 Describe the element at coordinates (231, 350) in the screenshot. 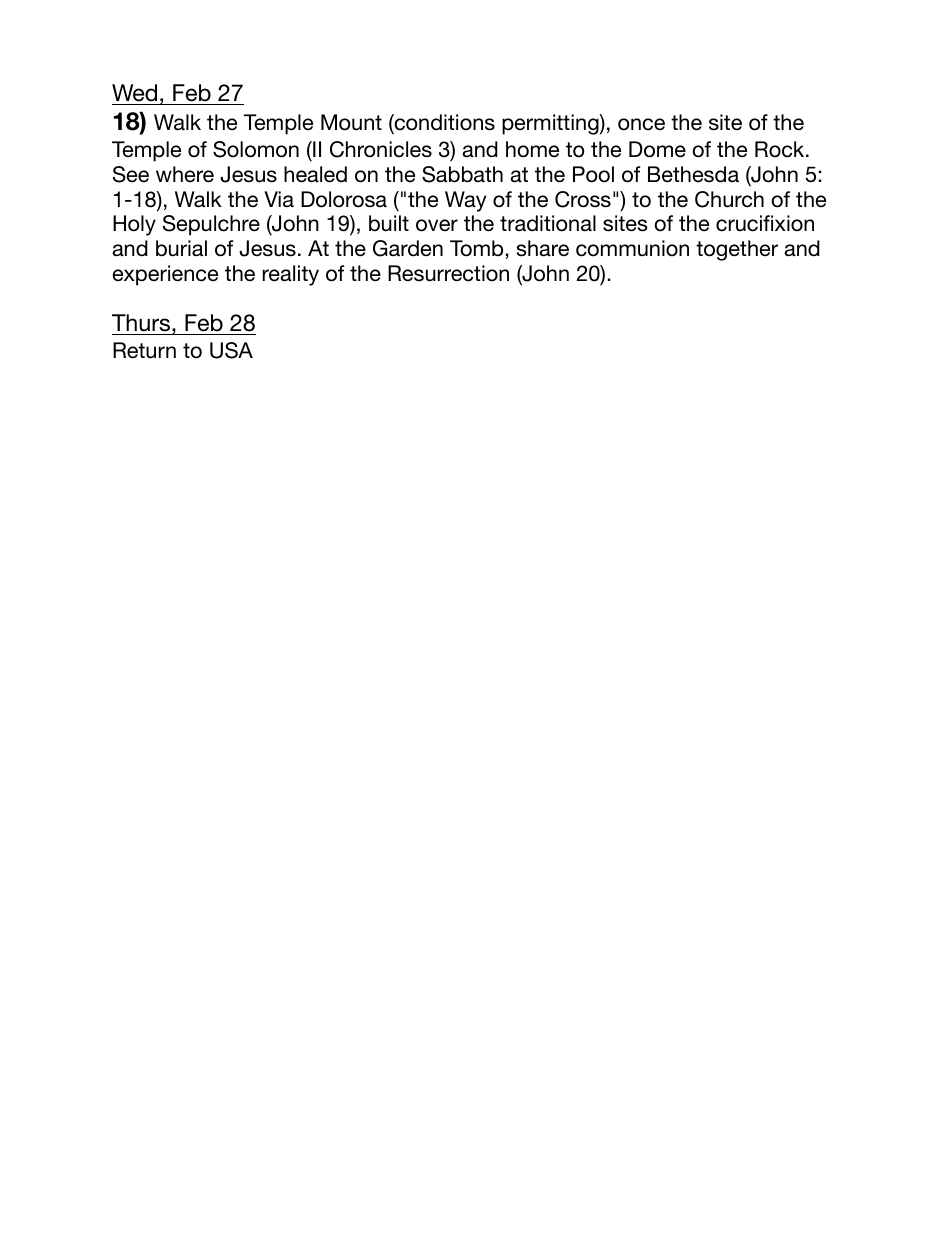

I see `USA` at that location.
